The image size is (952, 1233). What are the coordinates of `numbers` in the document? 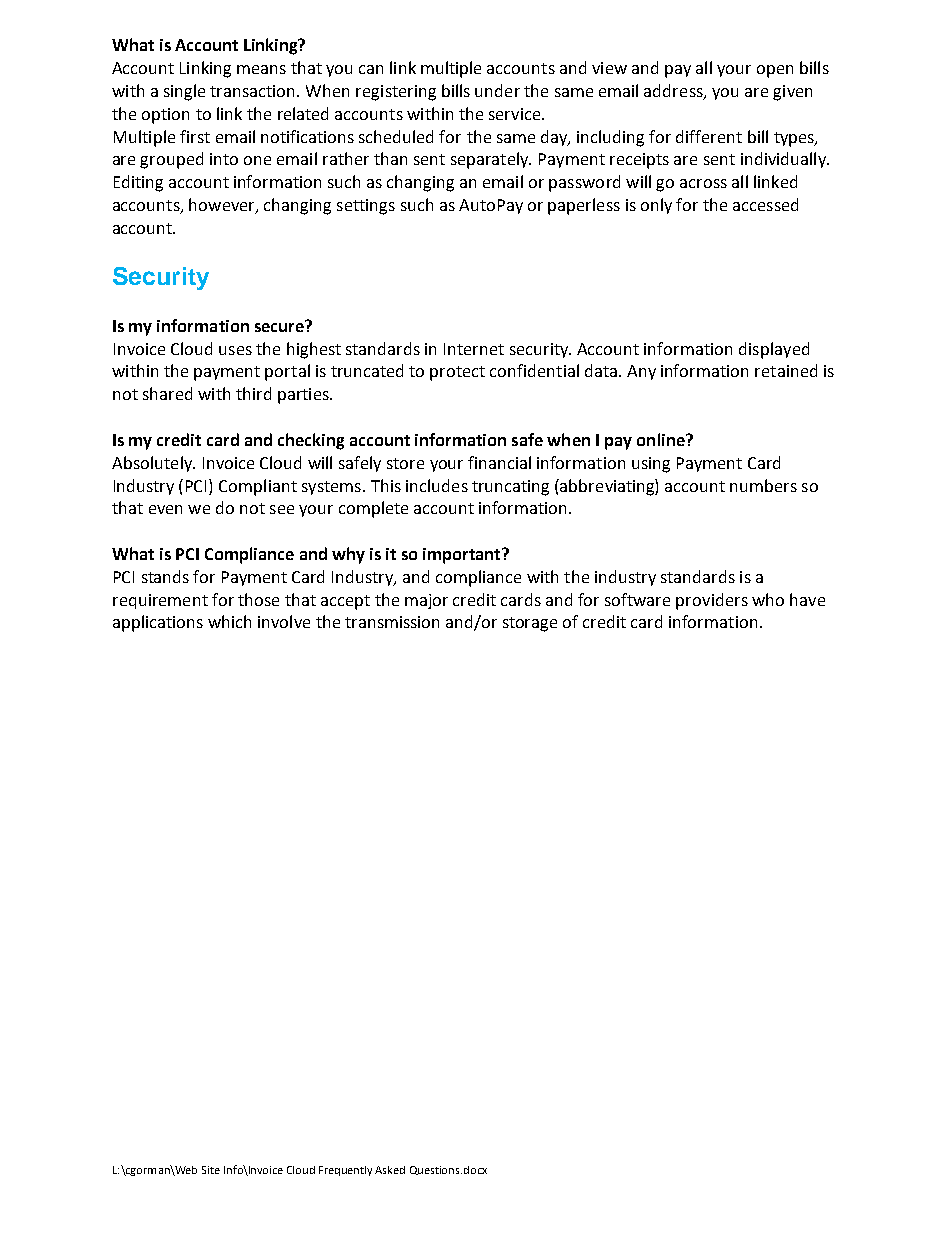 It's located at (763, 485).
